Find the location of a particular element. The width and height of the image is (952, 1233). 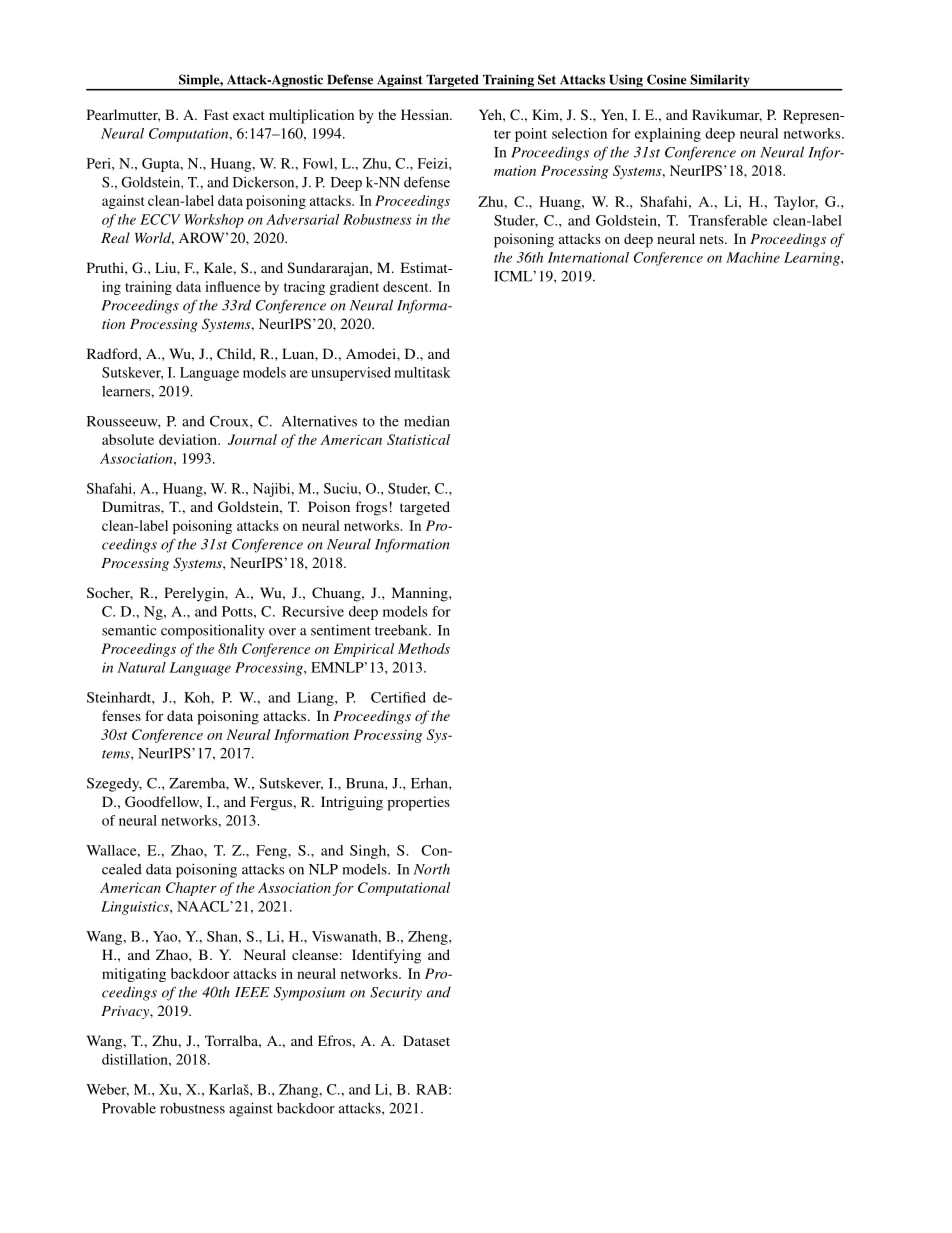

Similarity is located at coordinates (720, 82).
